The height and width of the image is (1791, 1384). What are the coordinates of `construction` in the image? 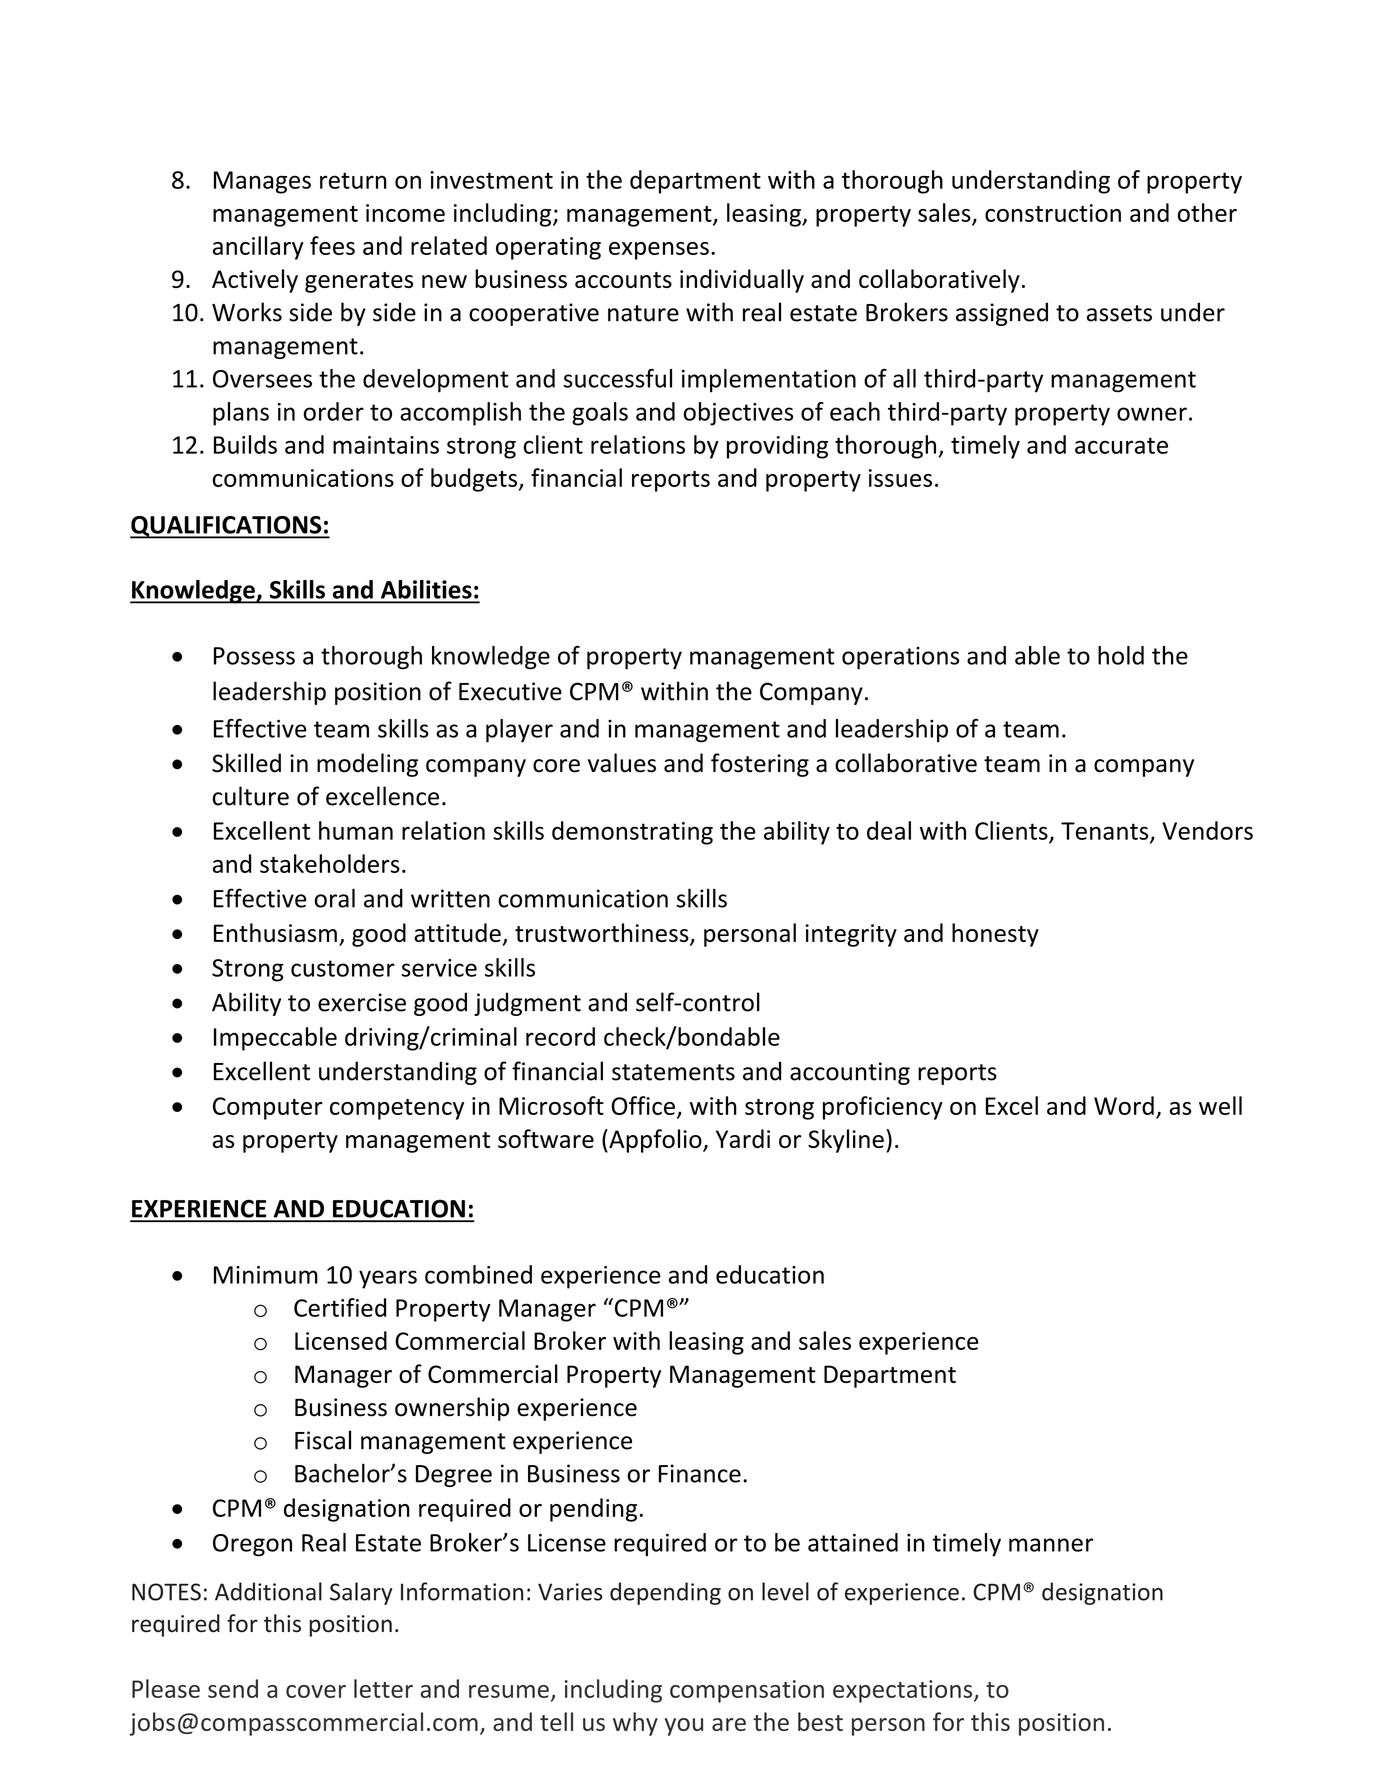 It's located at (1053, 213).
